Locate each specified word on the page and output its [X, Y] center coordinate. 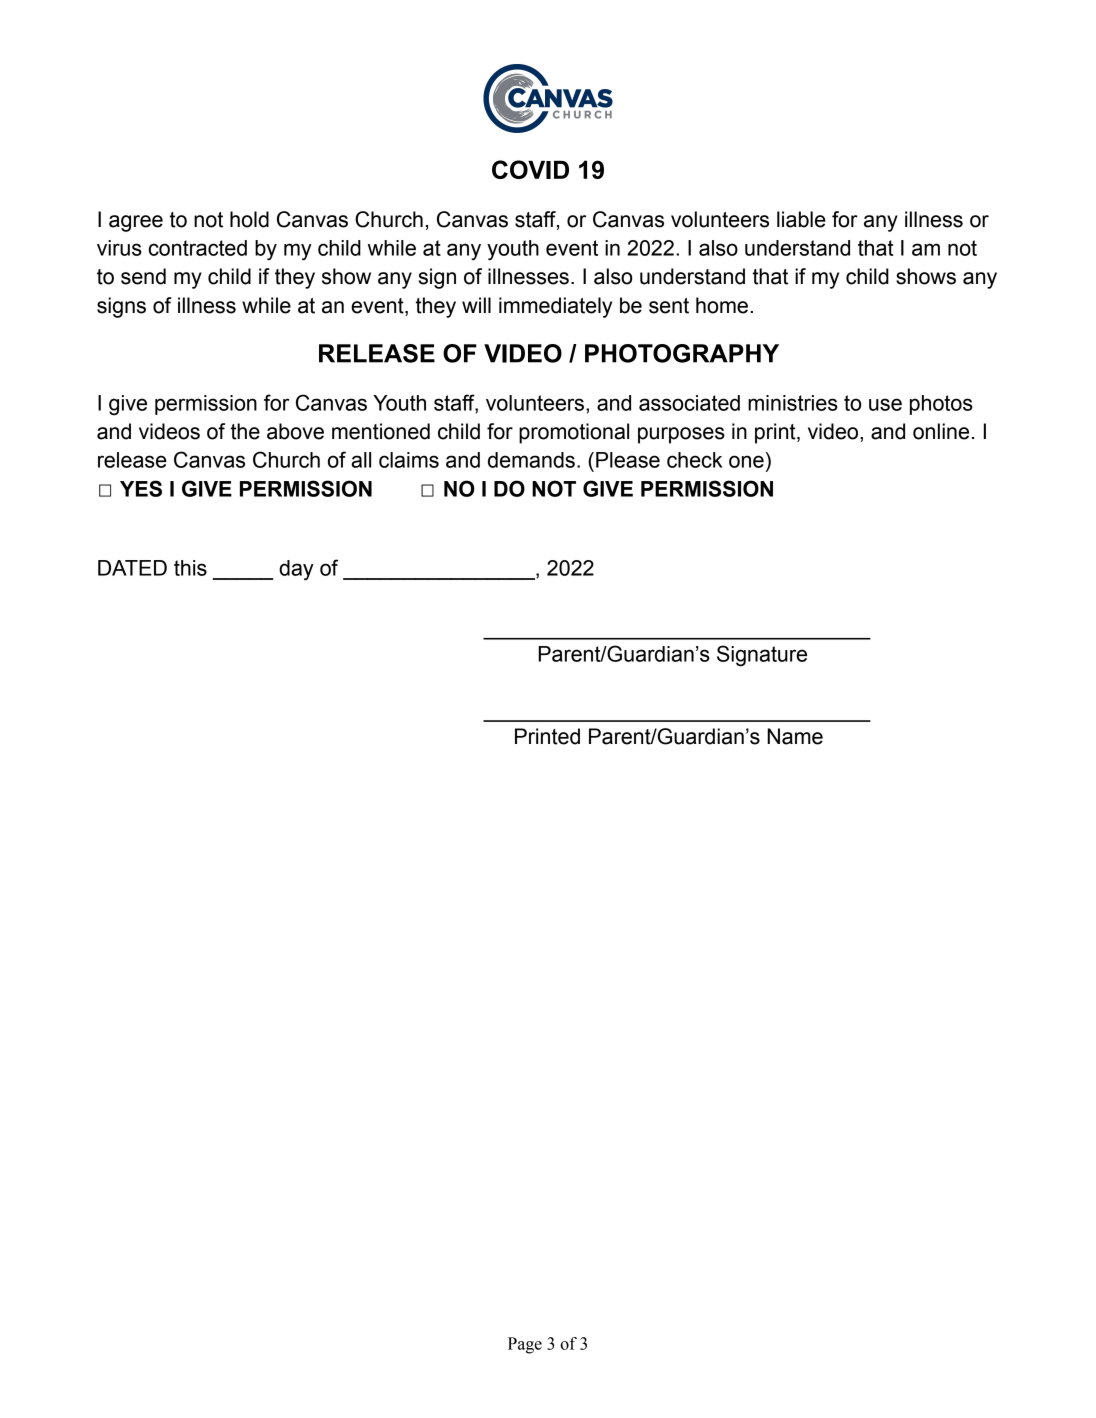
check [694, 460]
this [190, 568]
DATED [132, 568]
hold [249, 219]
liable [801, 219]
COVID [530, 169]
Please [628, 460]
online [941, 431]
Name [795, 736]
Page [525, 1345]
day [296, 570]
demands [531, 460]
